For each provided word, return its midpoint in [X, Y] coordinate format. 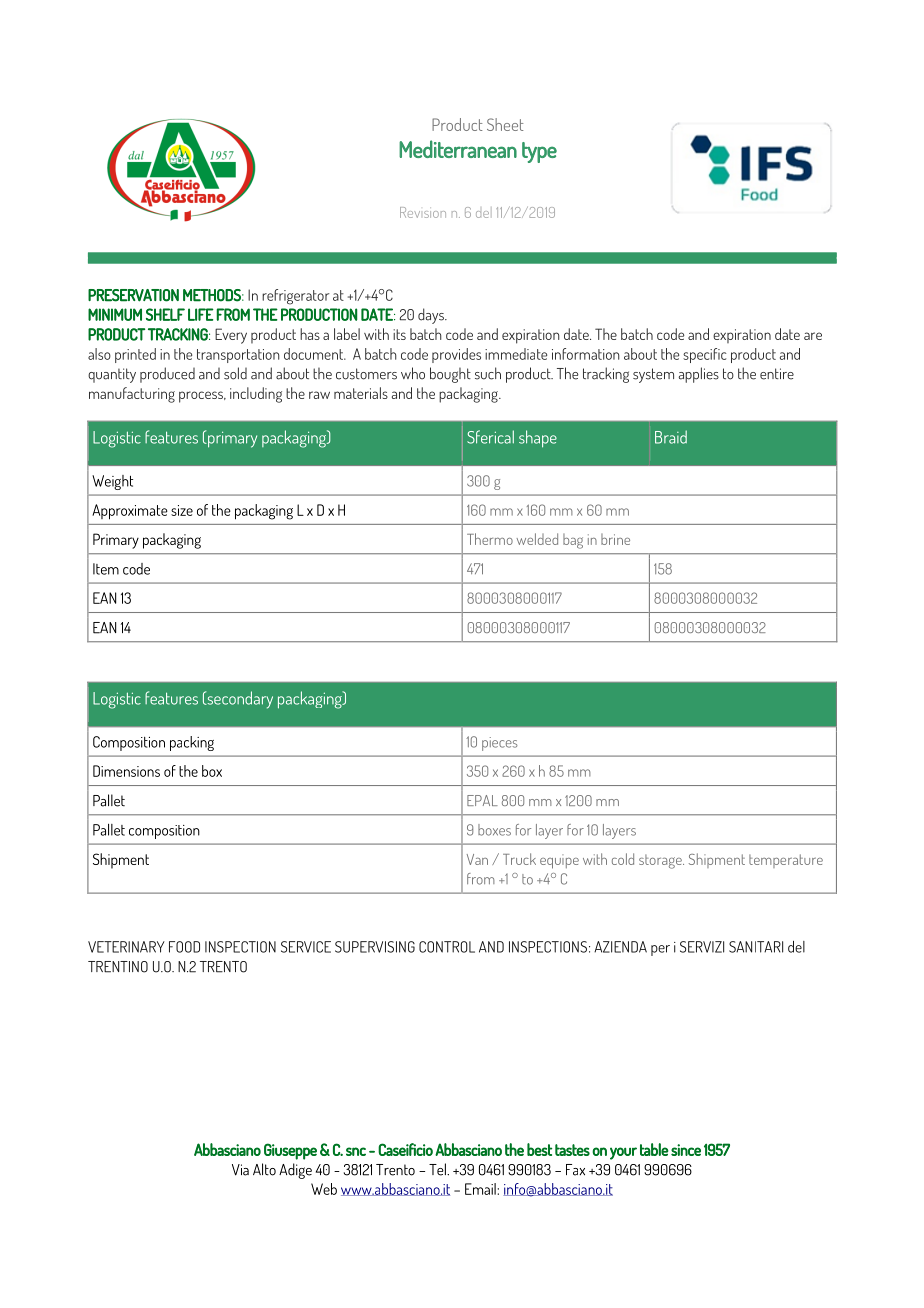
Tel [438, 1169]
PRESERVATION [133, 295]
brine [615, 539]
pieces [500, 744]
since [686, 1150]
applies [699, 375]
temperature [786, 861]
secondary [239, 700]
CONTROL [447, 947]
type [539, 152]
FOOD [184, 947]
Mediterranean [458, 149]
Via [240, 1170]
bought [450, 375]
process [202, 397]
